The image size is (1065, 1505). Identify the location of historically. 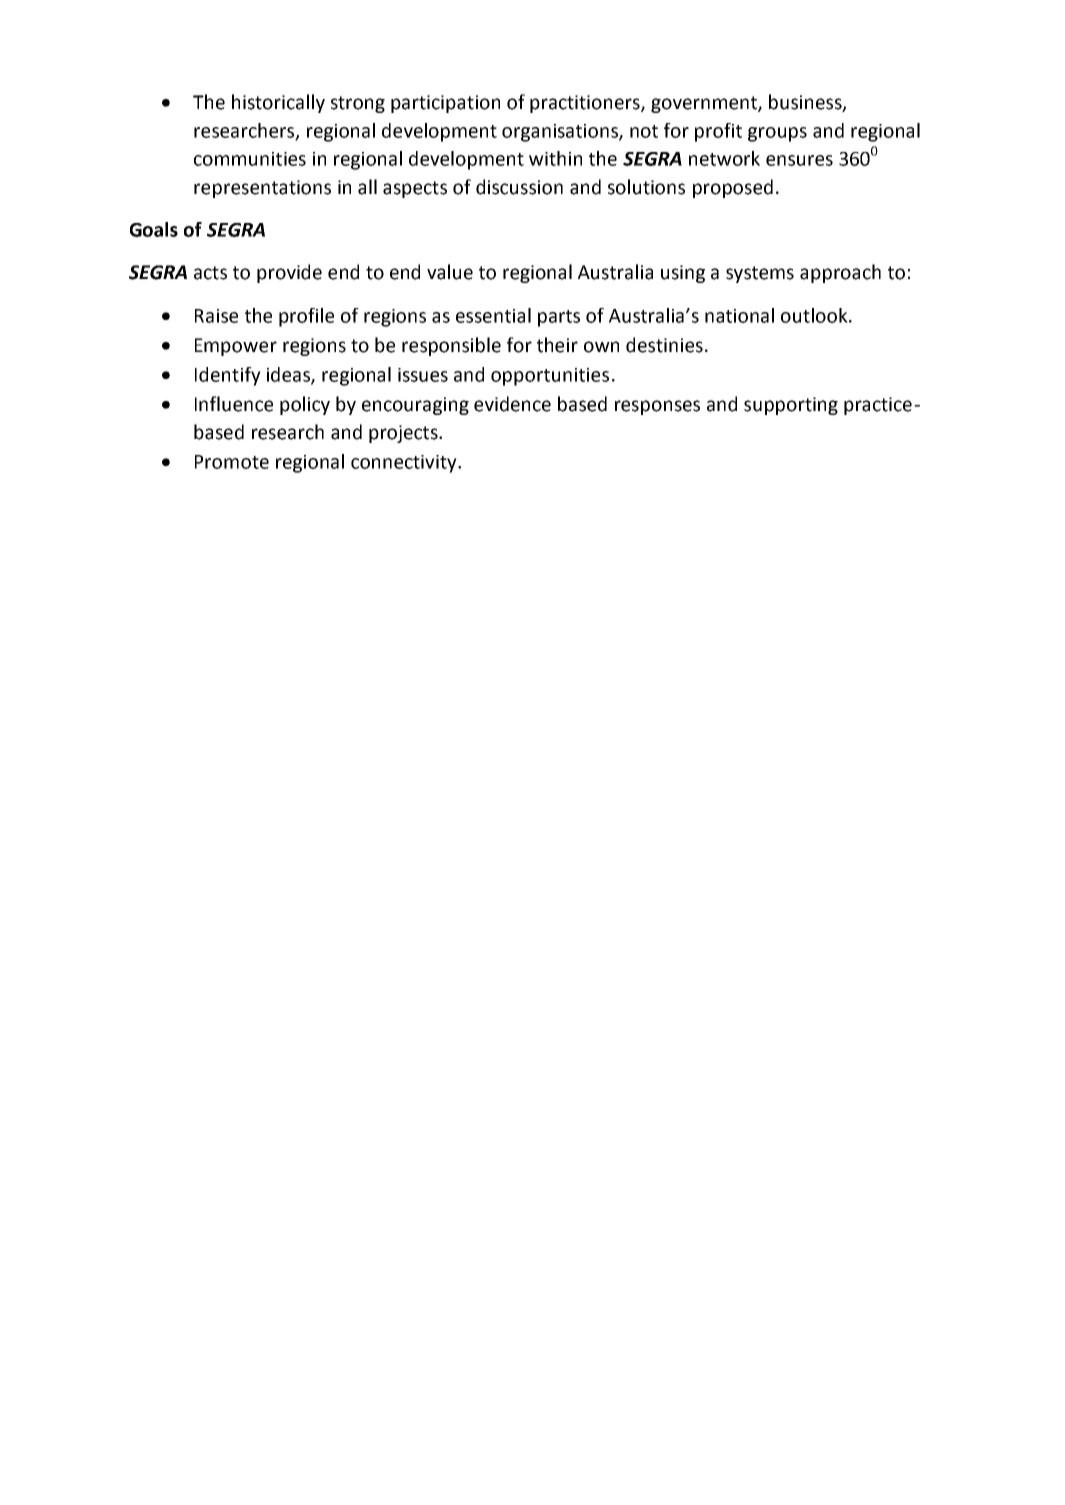
(278, 103).
